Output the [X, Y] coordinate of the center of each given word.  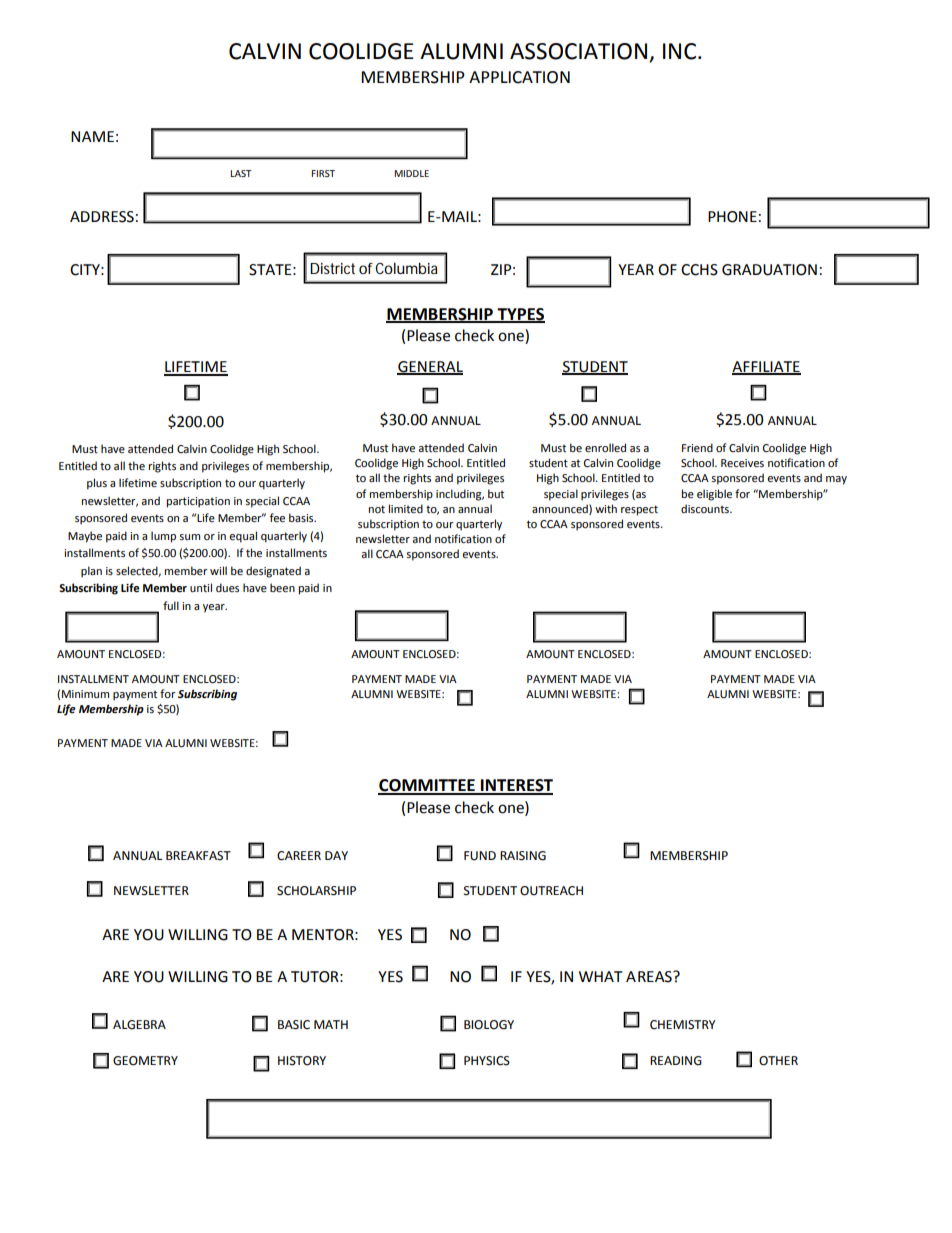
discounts [706, 508]
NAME [92, 136]
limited [405, 508]
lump [163, 537]
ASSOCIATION [578, 51]
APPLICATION [519, 77]
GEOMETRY [145, 1061]
